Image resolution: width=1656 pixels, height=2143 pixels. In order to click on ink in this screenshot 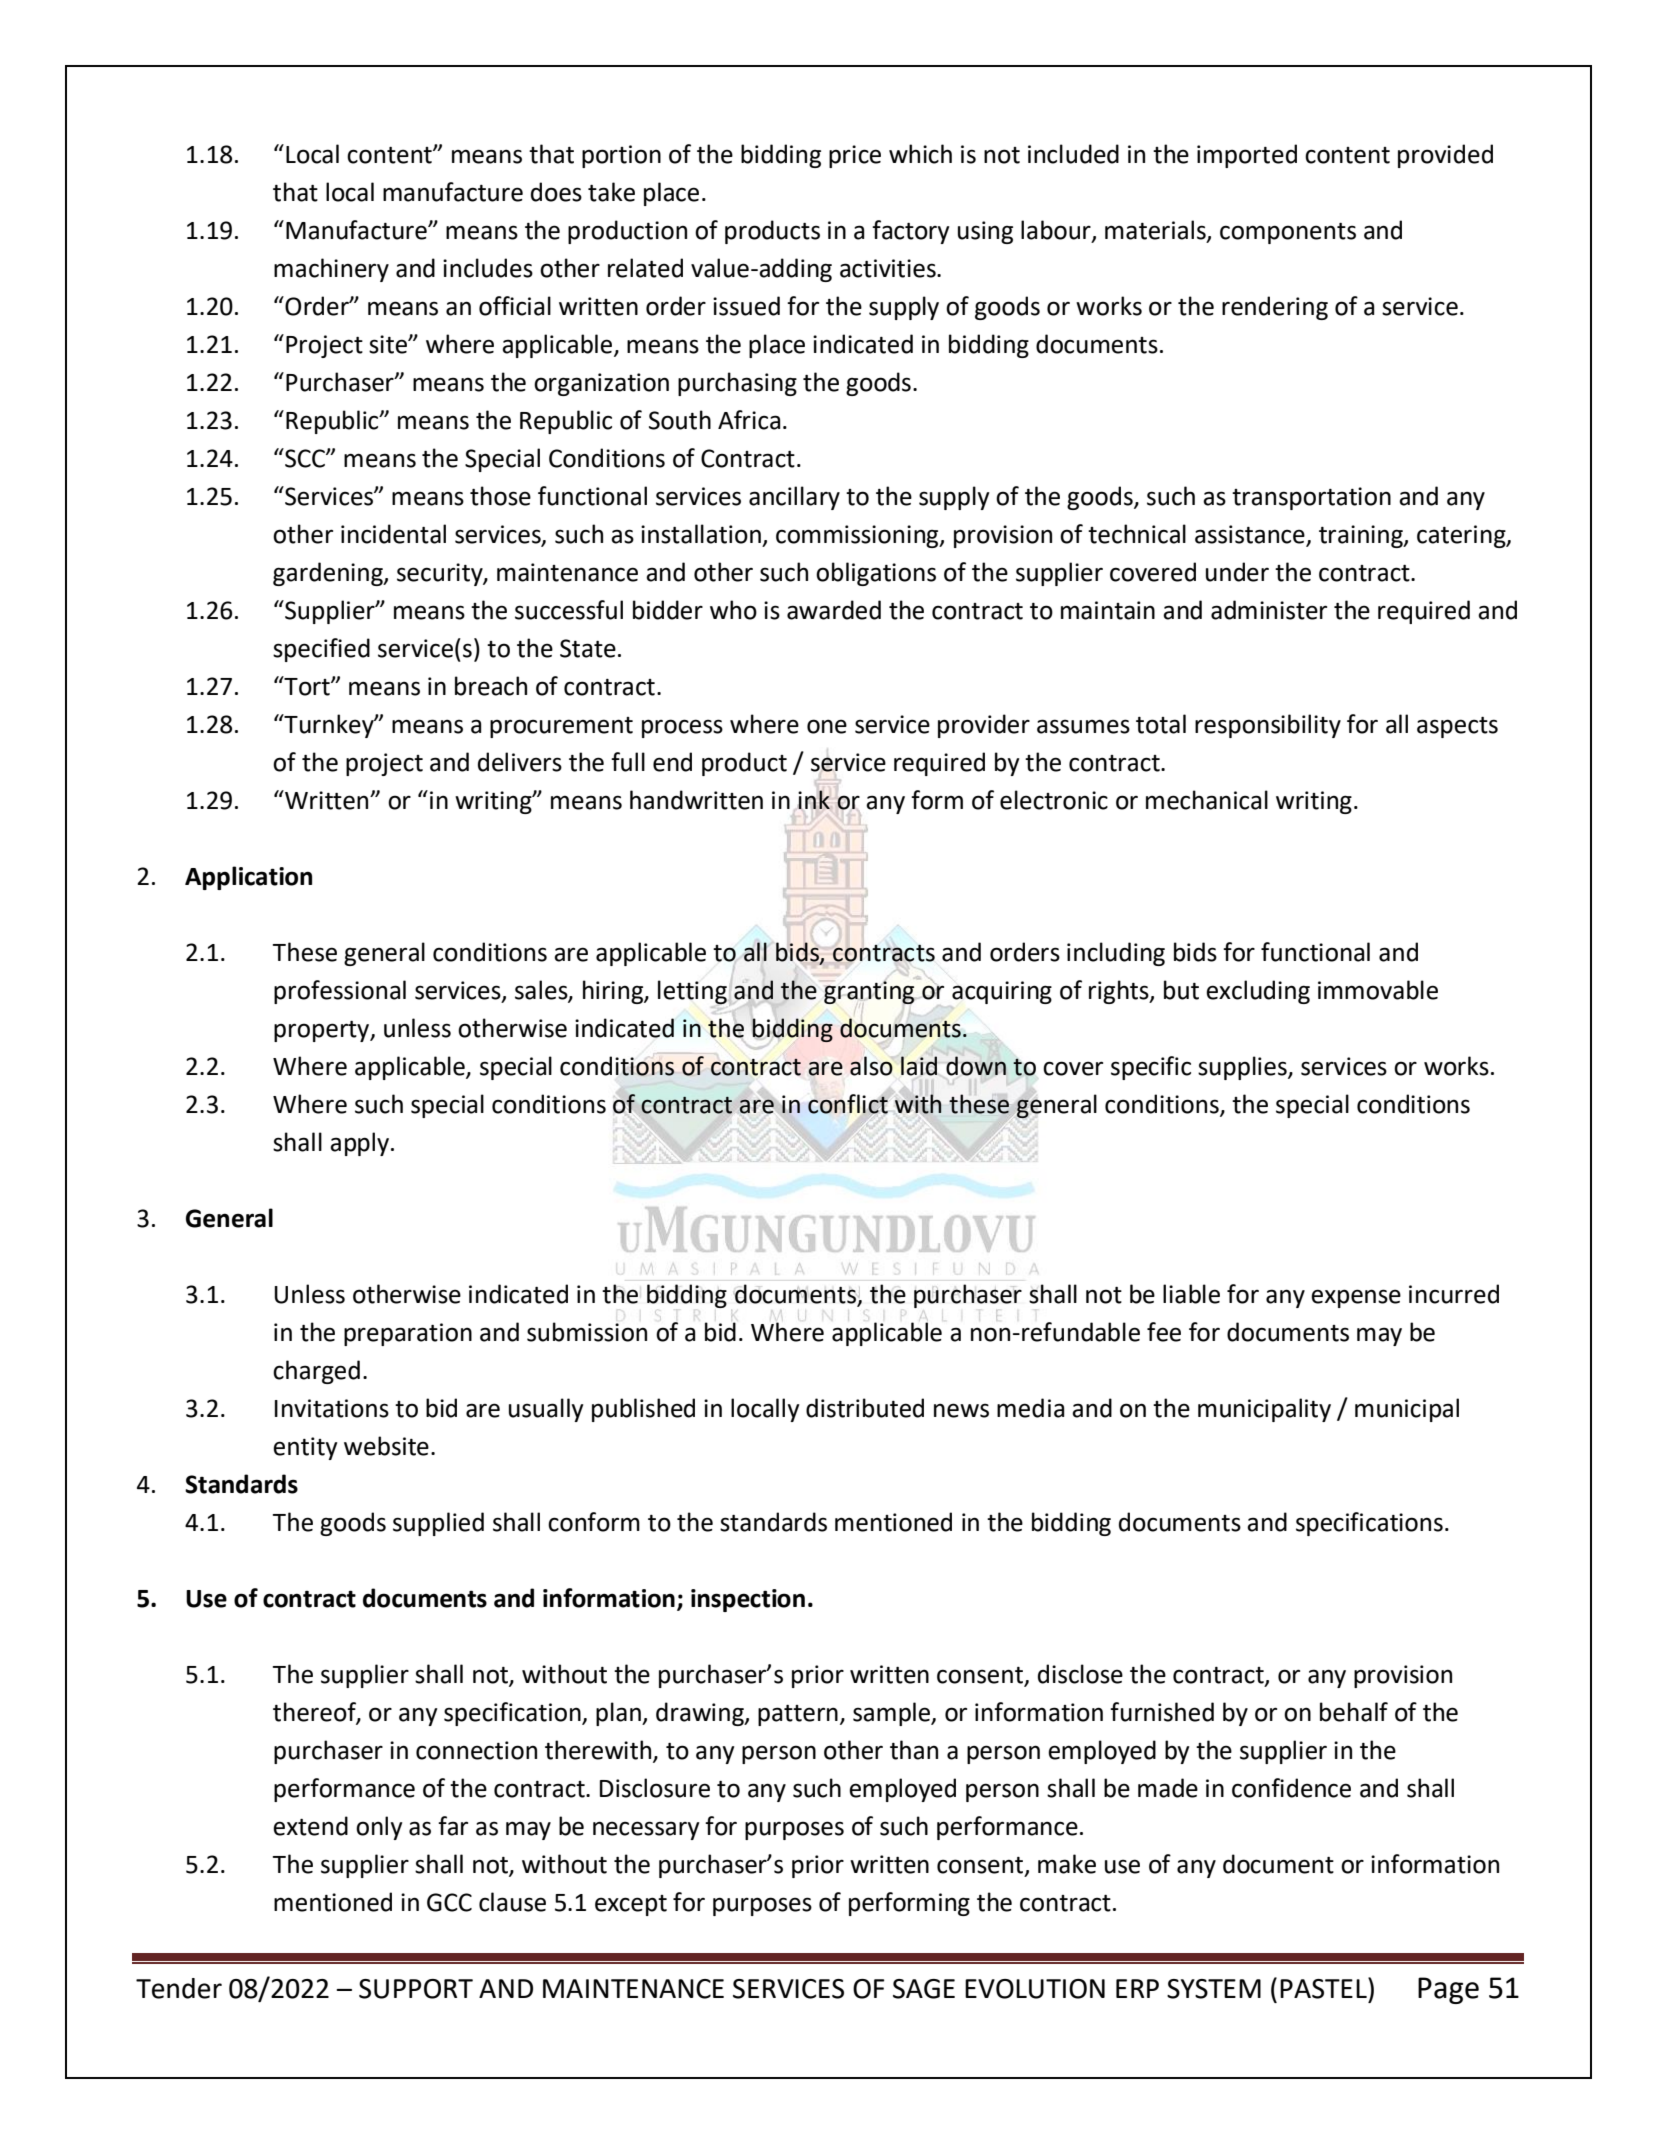, I will do `click(814, 799)`.
